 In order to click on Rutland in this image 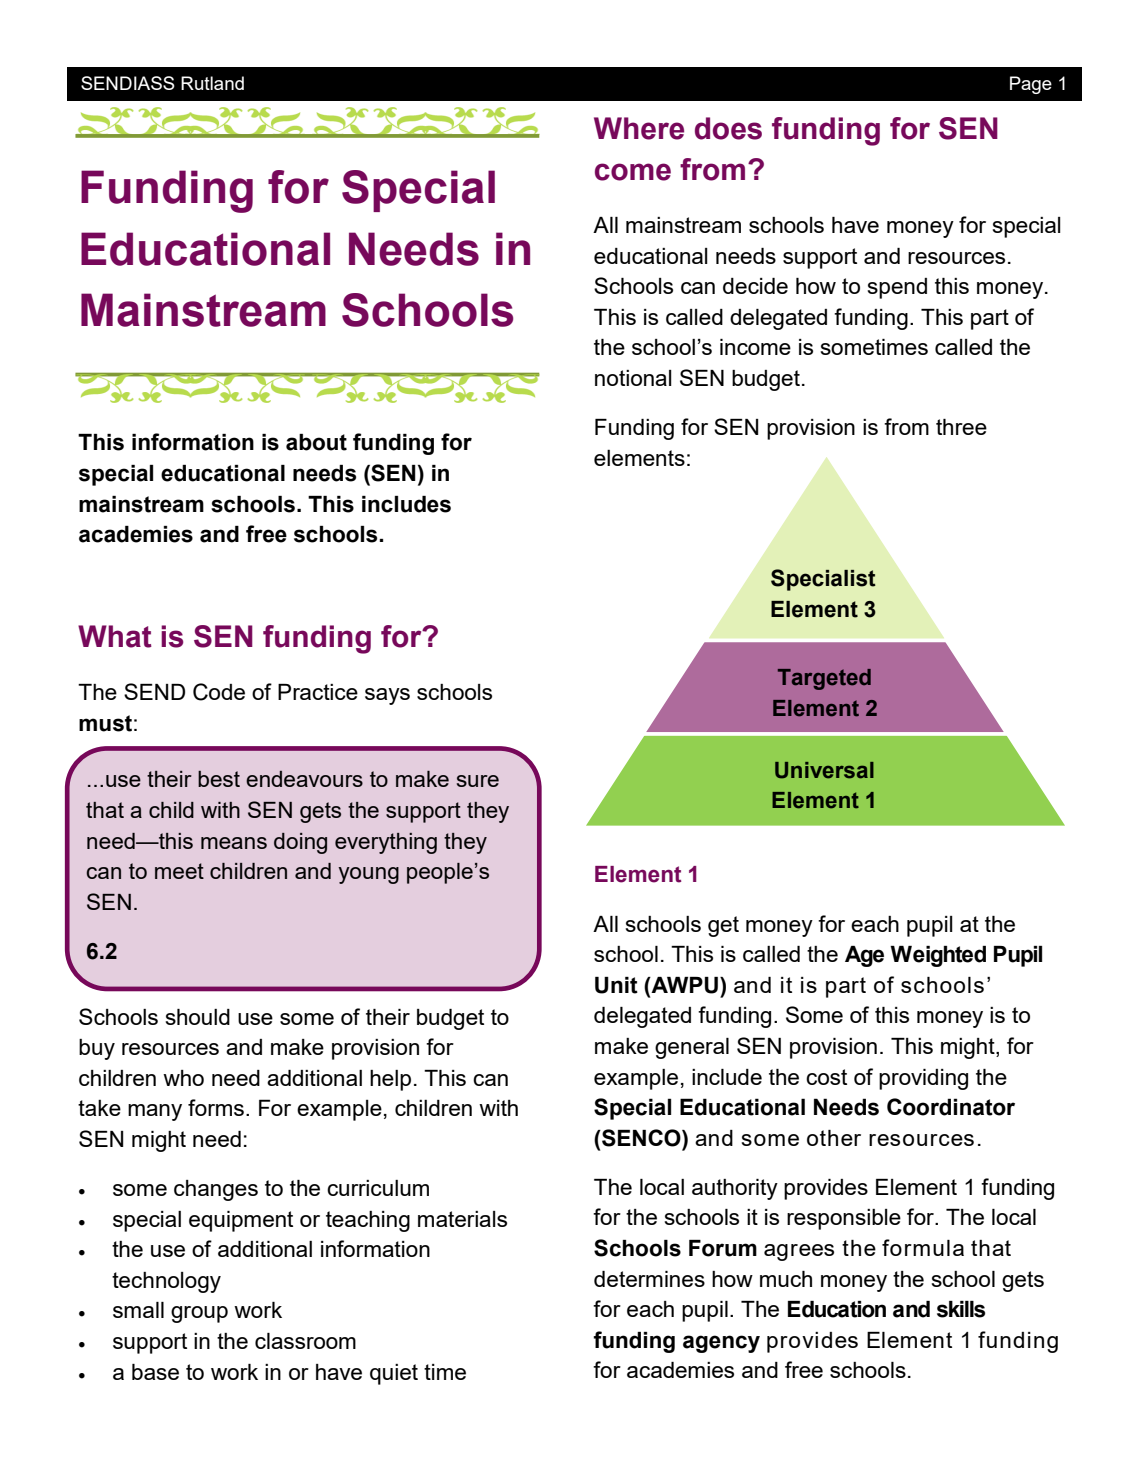, I will do `click(212, 83)`.
